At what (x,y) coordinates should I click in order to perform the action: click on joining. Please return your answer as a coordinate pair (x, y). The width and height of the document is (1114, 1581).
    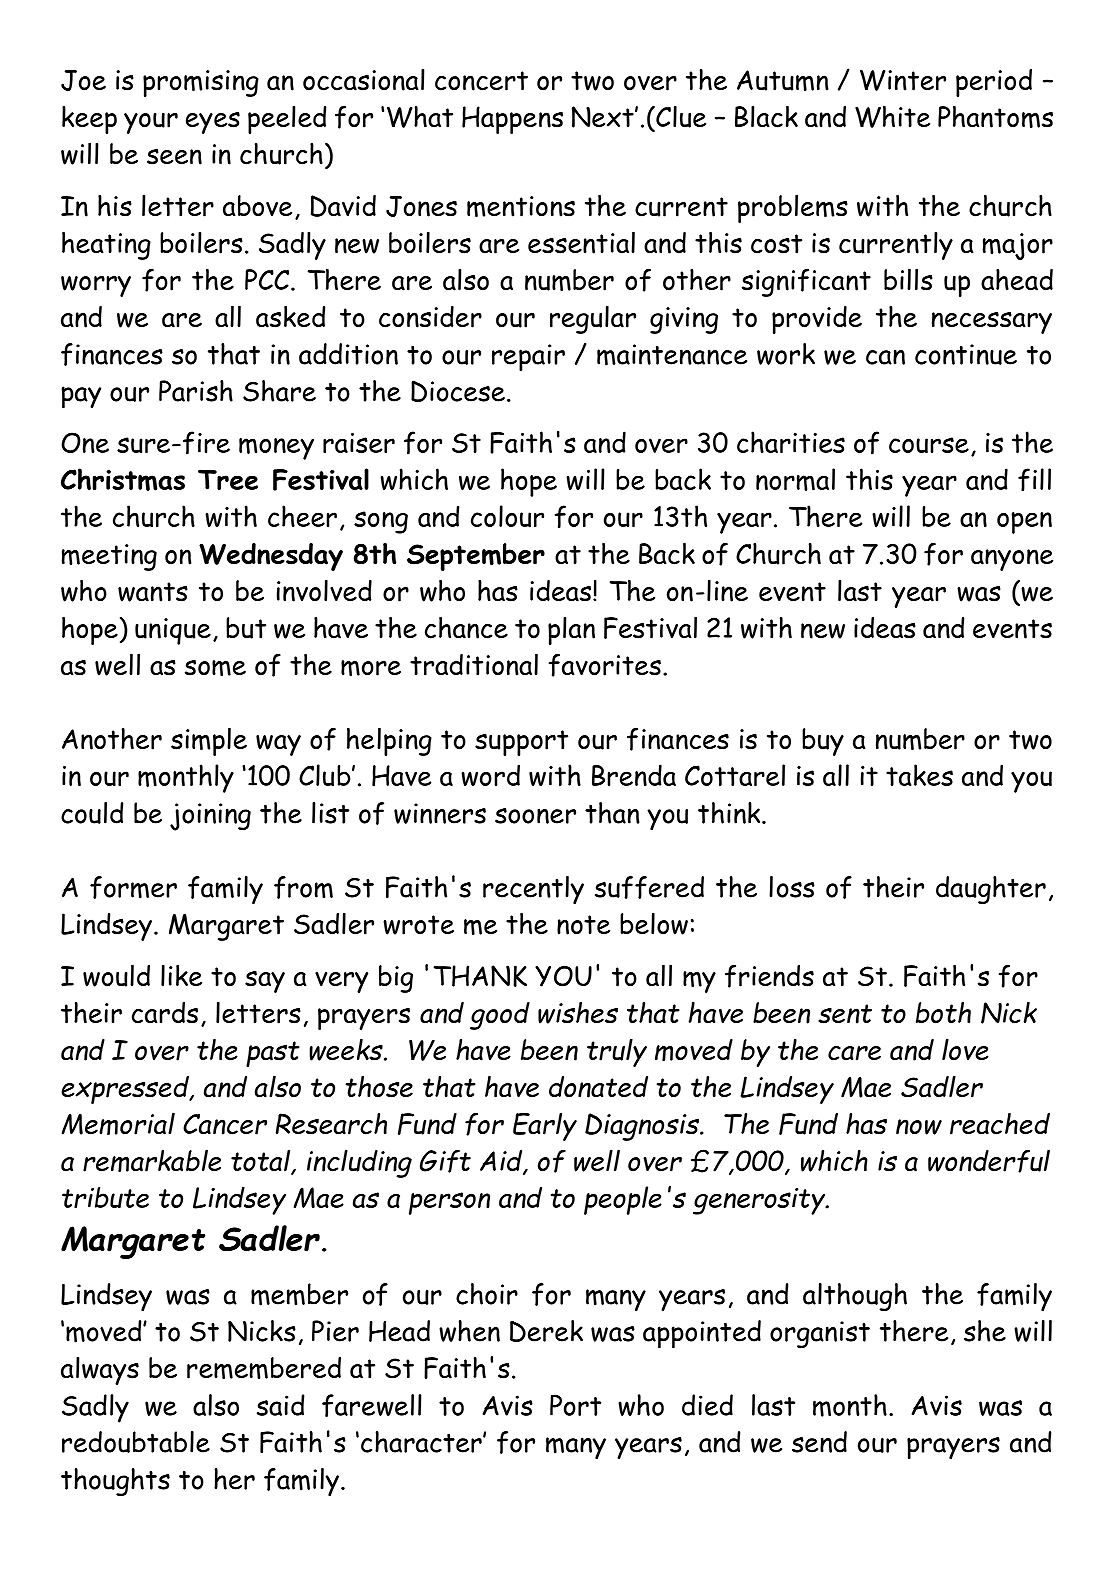
    Looking at the image, I should click on (210, 817).
